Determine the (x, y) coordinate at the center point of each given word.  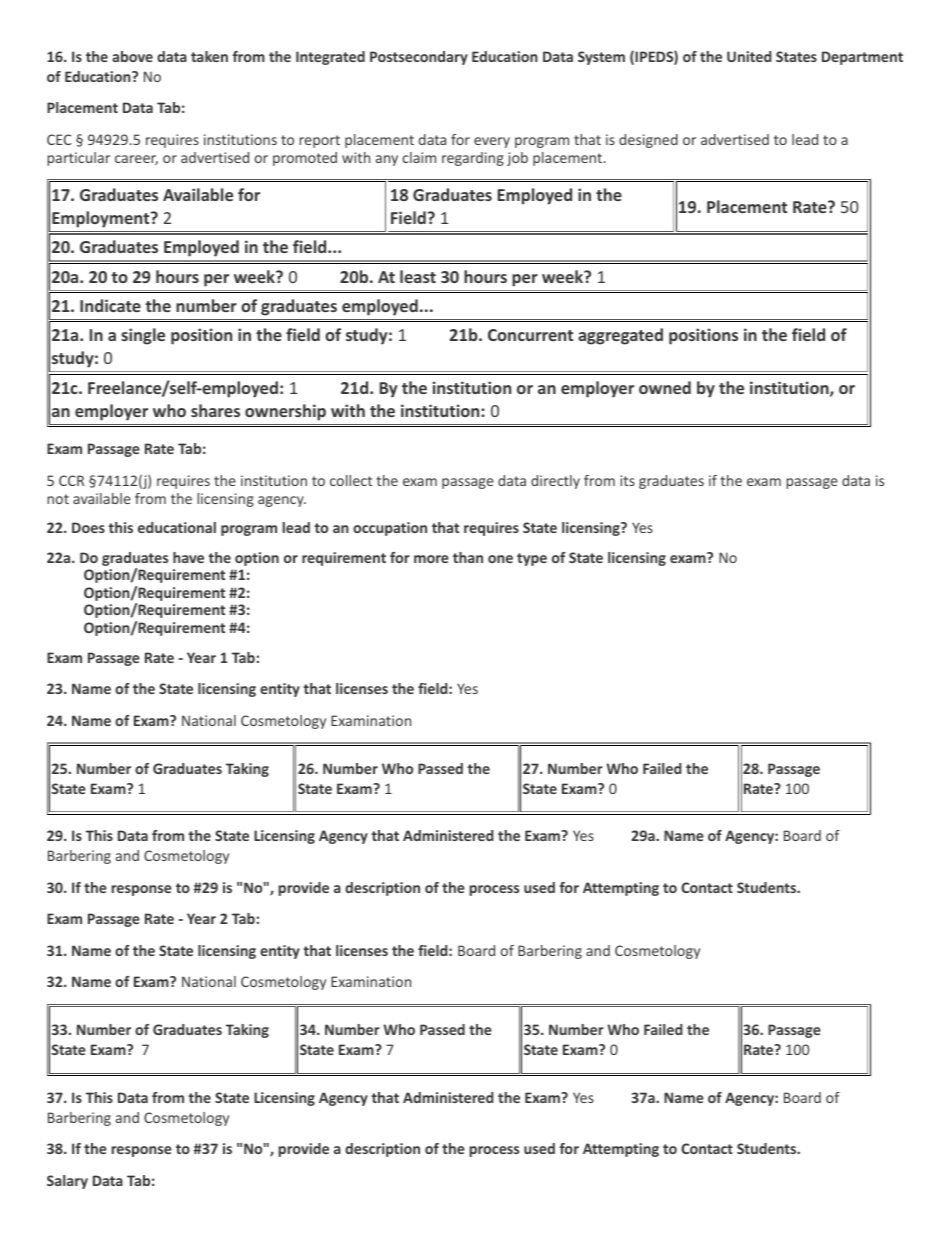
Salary (67, 1182)
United (749, 56)
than (468, 557)
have (188, 557)
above (132, 56)
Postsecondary (419, 58)
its (627, 480)
